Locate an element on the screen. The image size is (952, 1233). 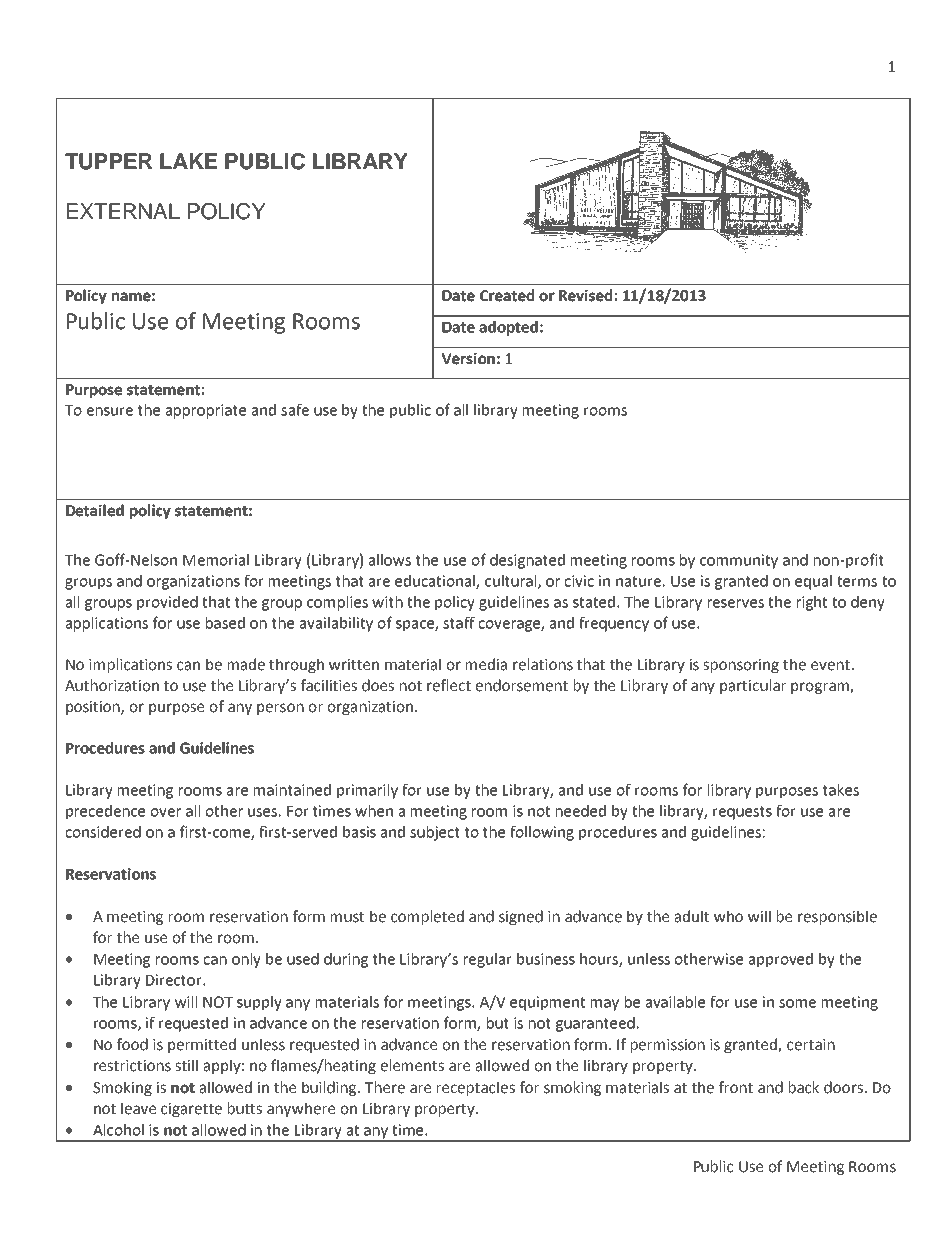
Revised is located at coordinates (585, 295).
